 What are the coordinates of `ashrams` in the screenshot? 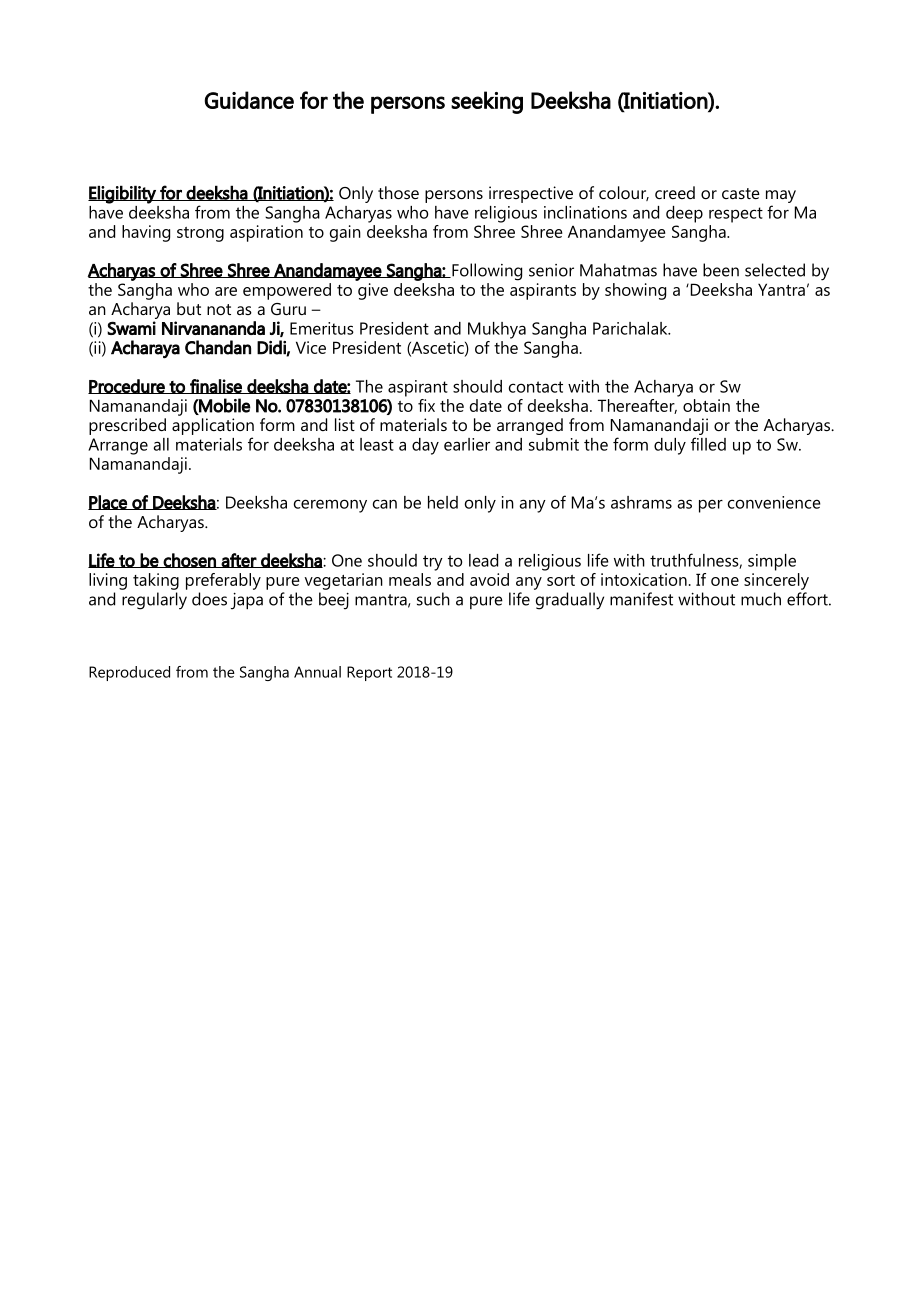 It's located at (641, 502).
